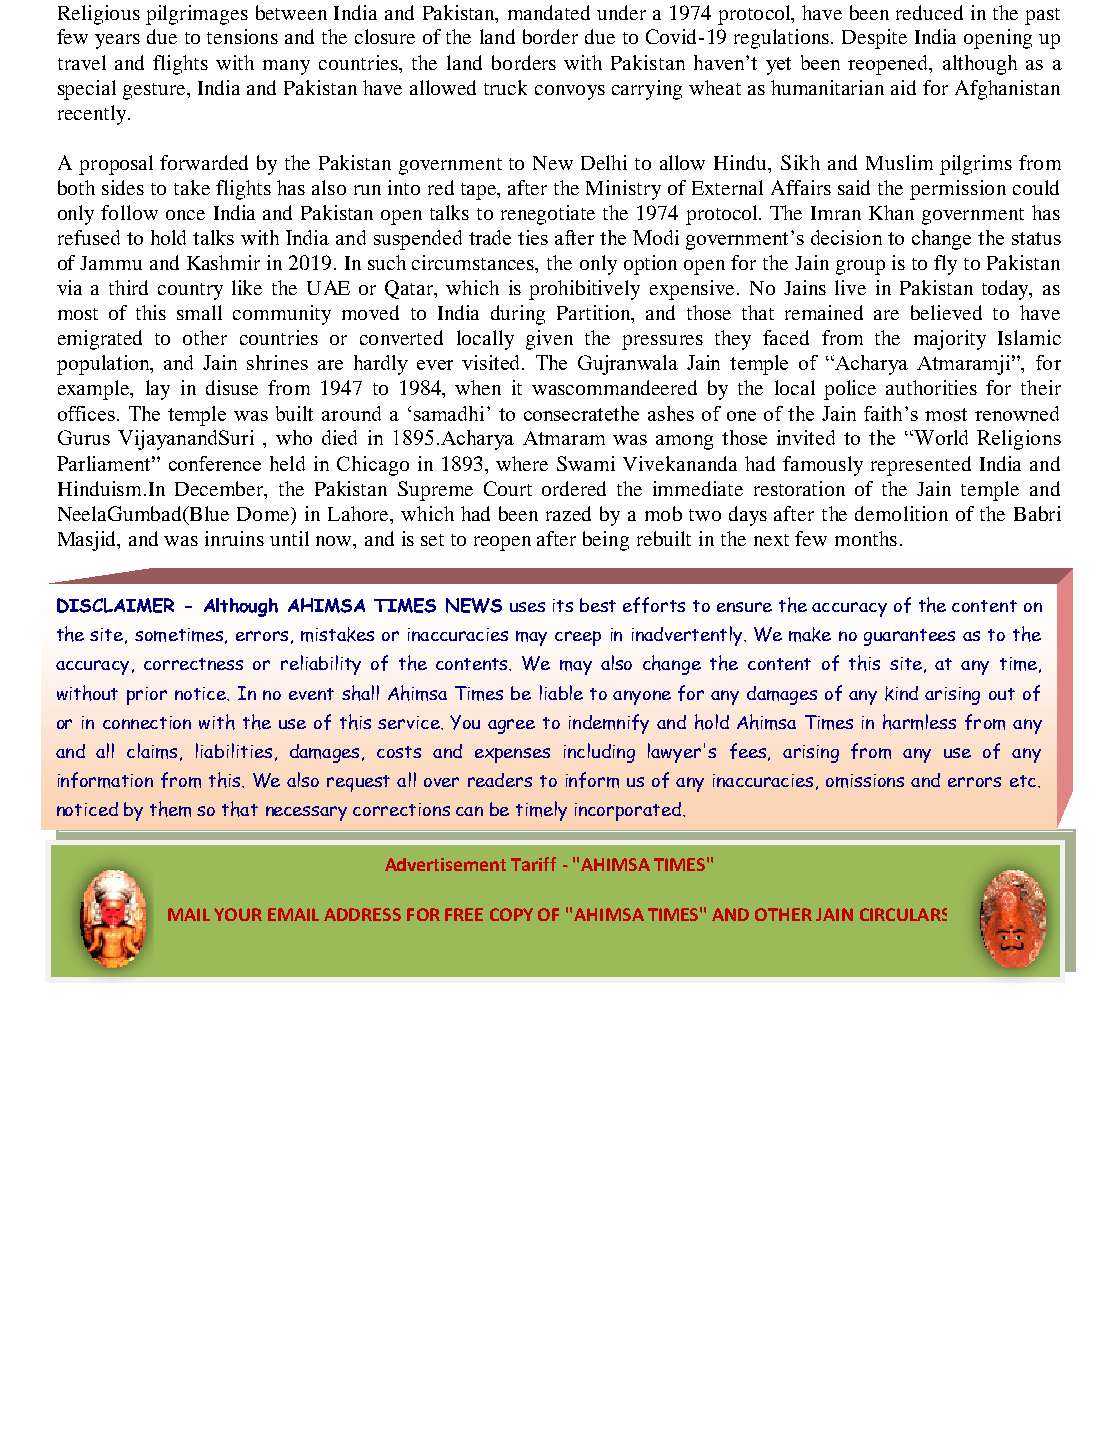 Image resolution: width=1111 pixels, height=1438 pixels. What do you see at coordinates (490, 237) in the screenshot?
I see `trade` at bounding box center [490, 237].
